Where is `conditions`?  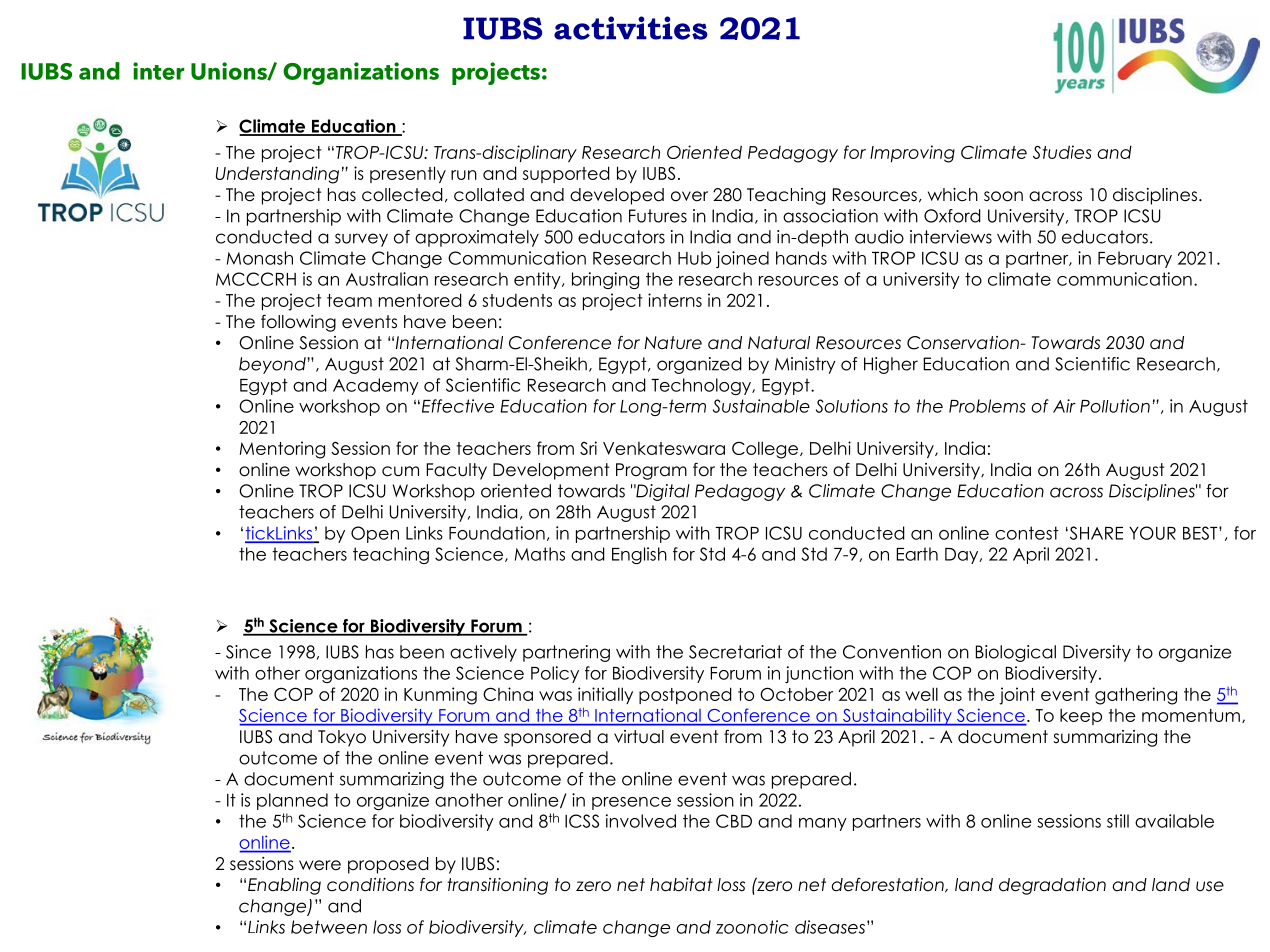
conditions is located at coordinates (370, 885).
